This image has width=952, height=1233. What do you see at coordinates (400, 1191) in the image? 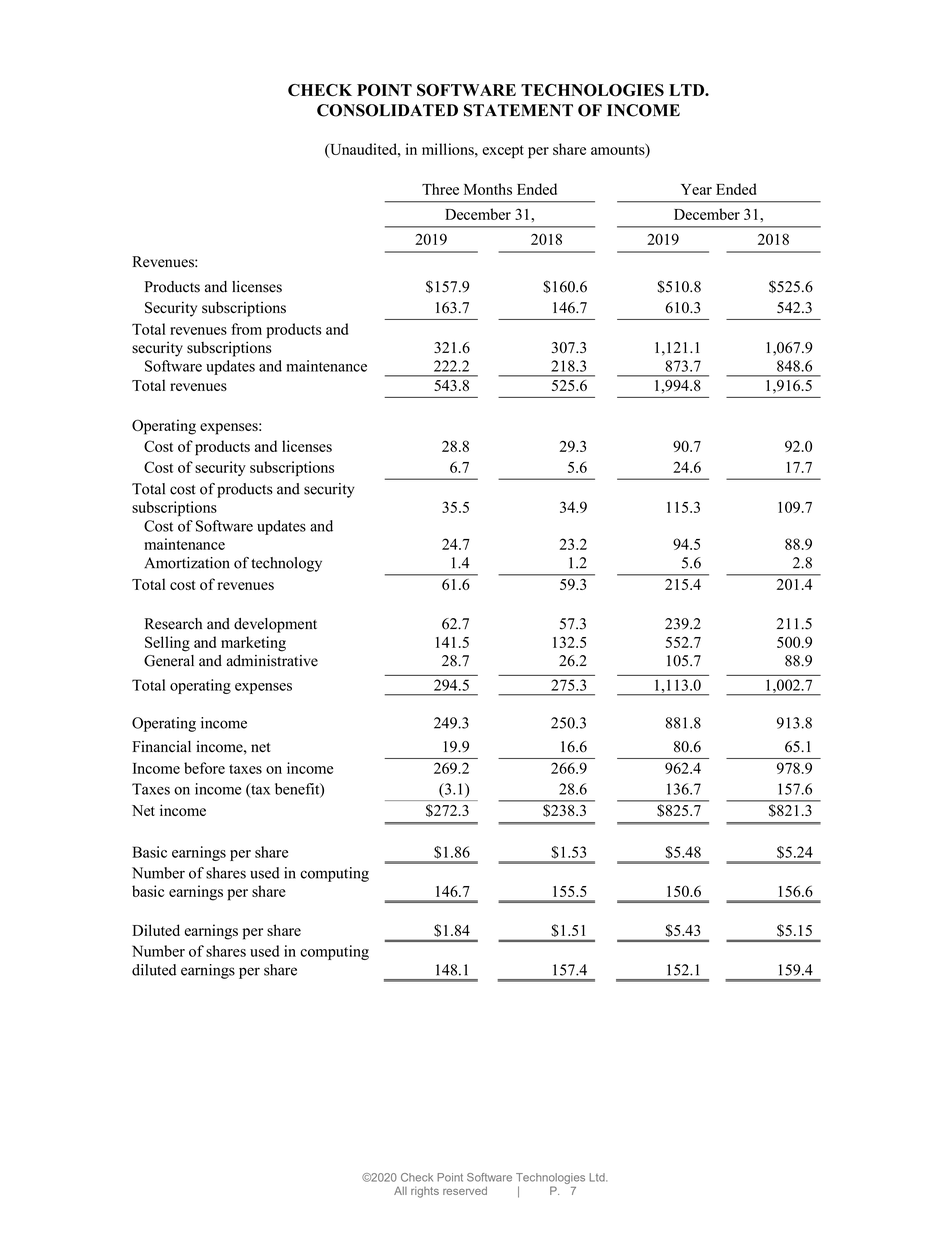
I see `All` at bounding box center [400, 1191].
